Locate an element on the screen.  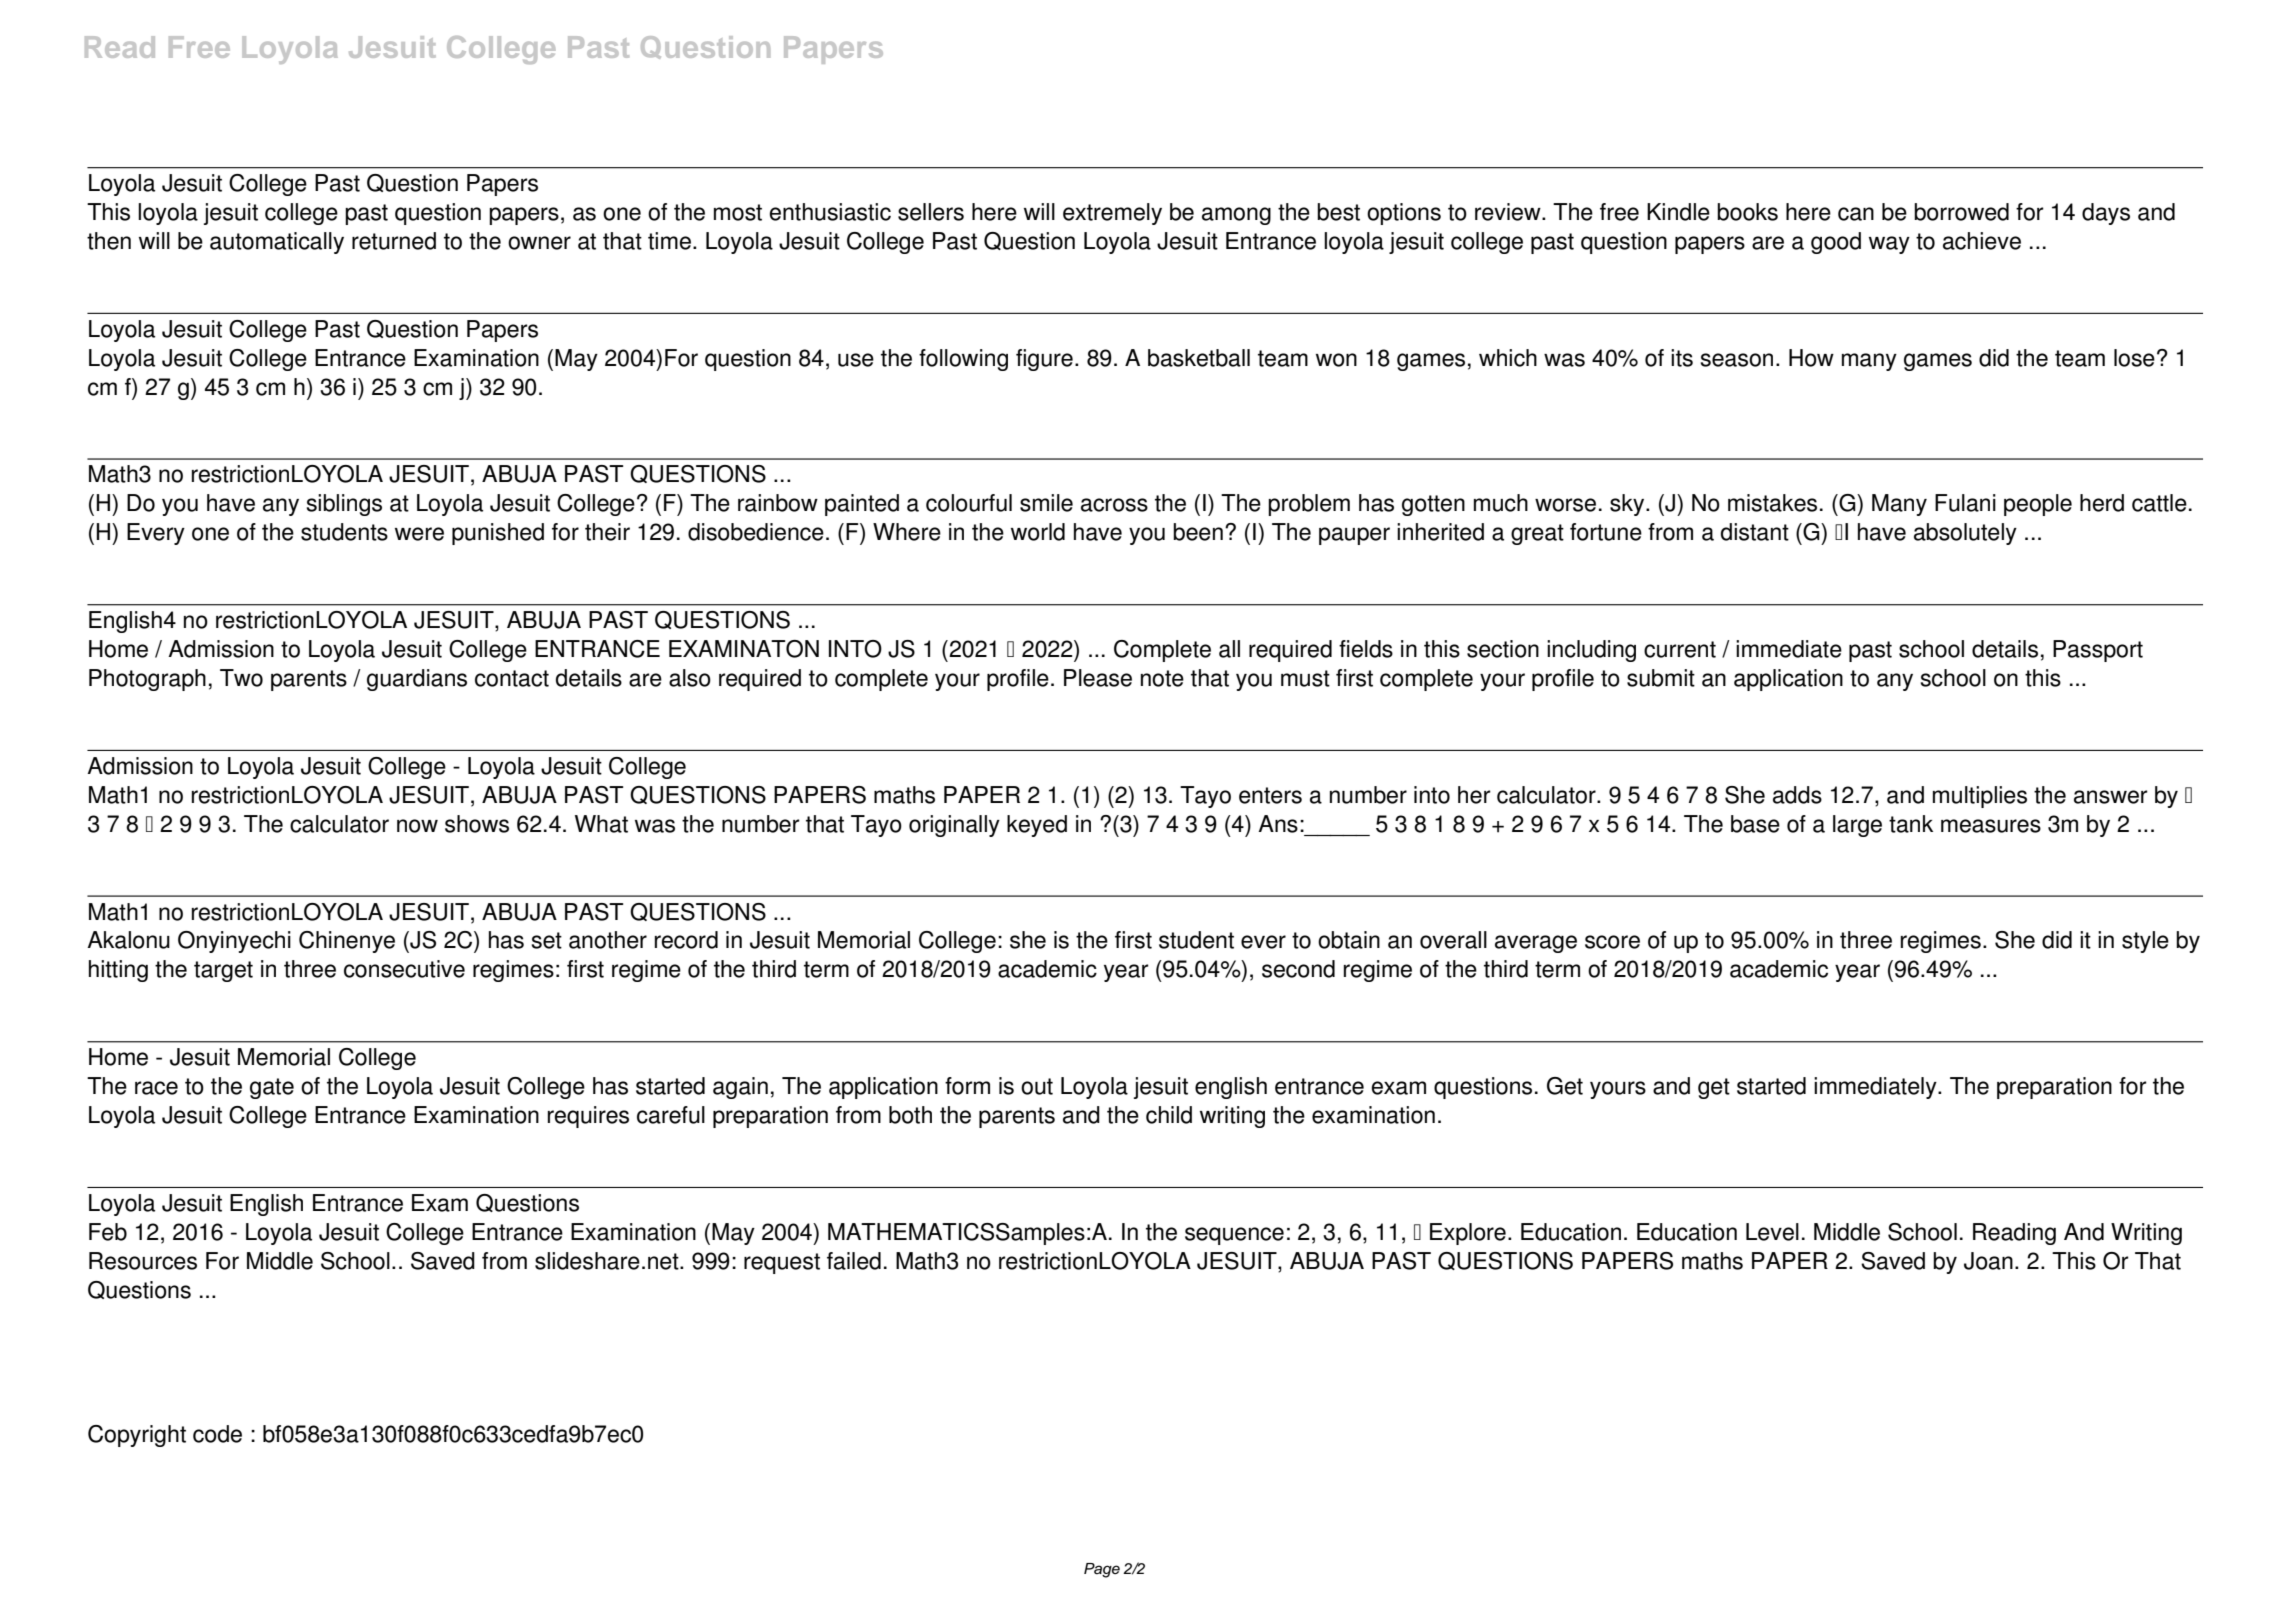
sequence is located at coordinates (1234, 1236).
